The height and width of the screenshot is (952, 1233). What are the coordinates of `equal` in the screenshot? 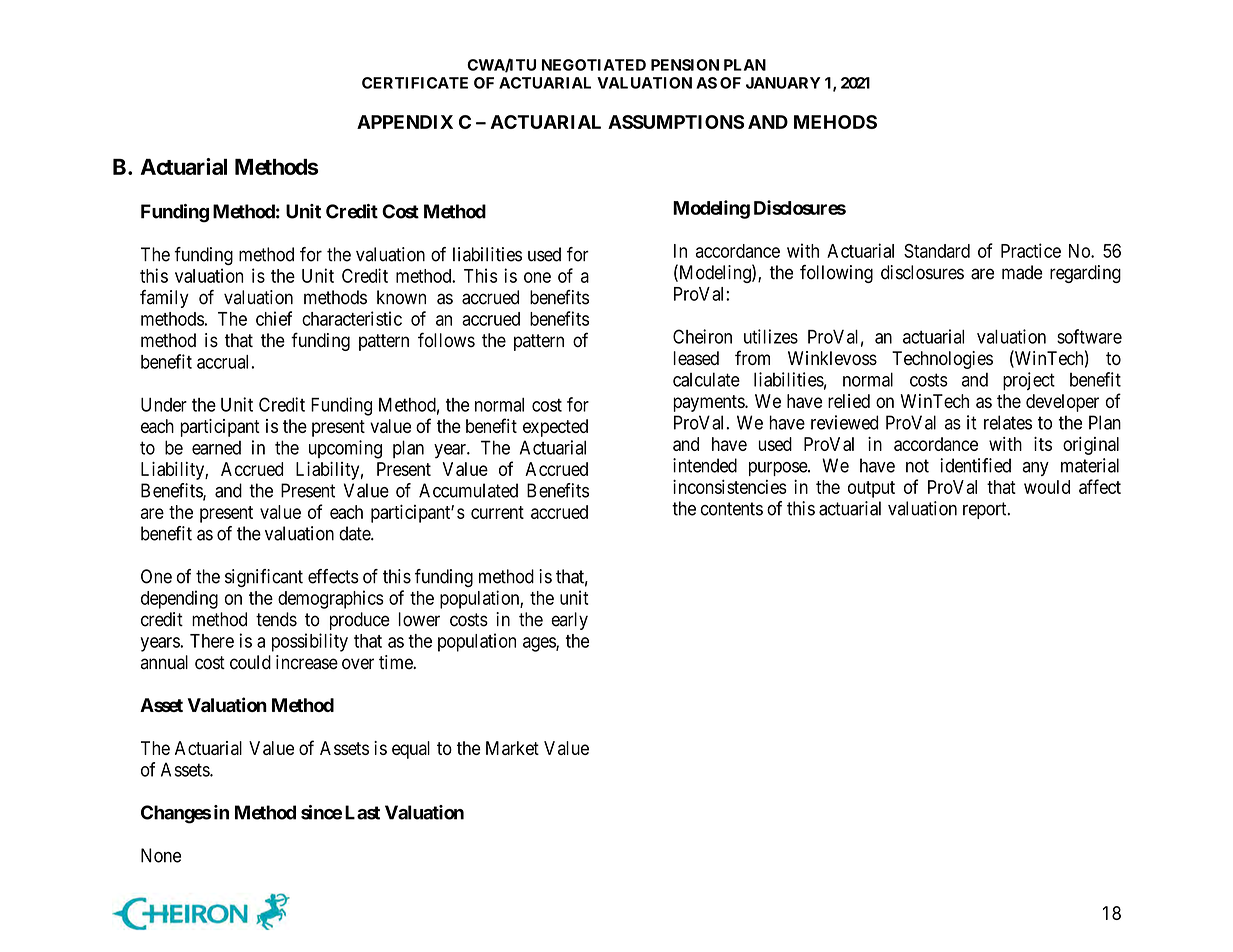 It's located at (411, 750).
